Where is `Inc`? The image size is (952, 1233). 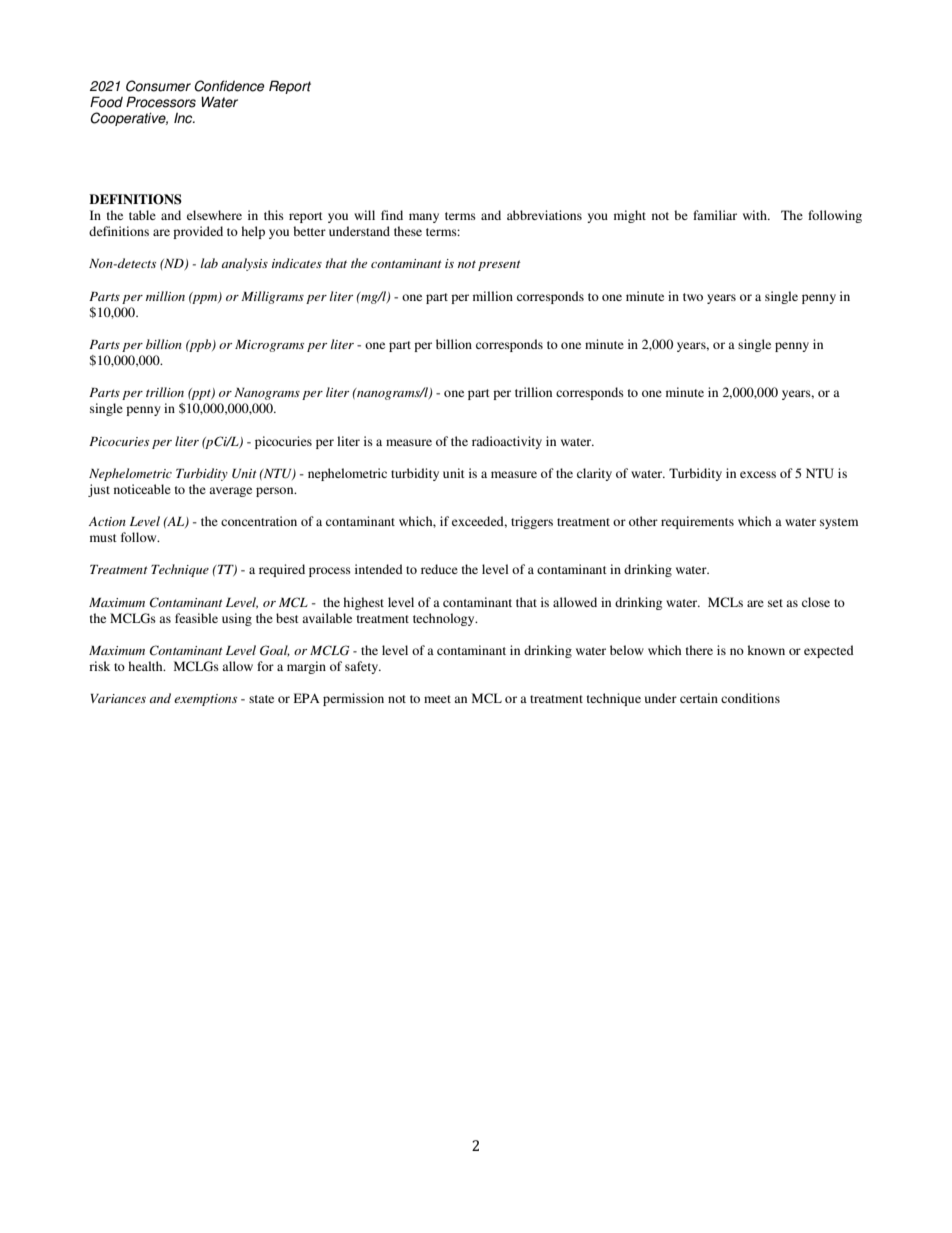 Inc is located at coordinates (184, 118).
